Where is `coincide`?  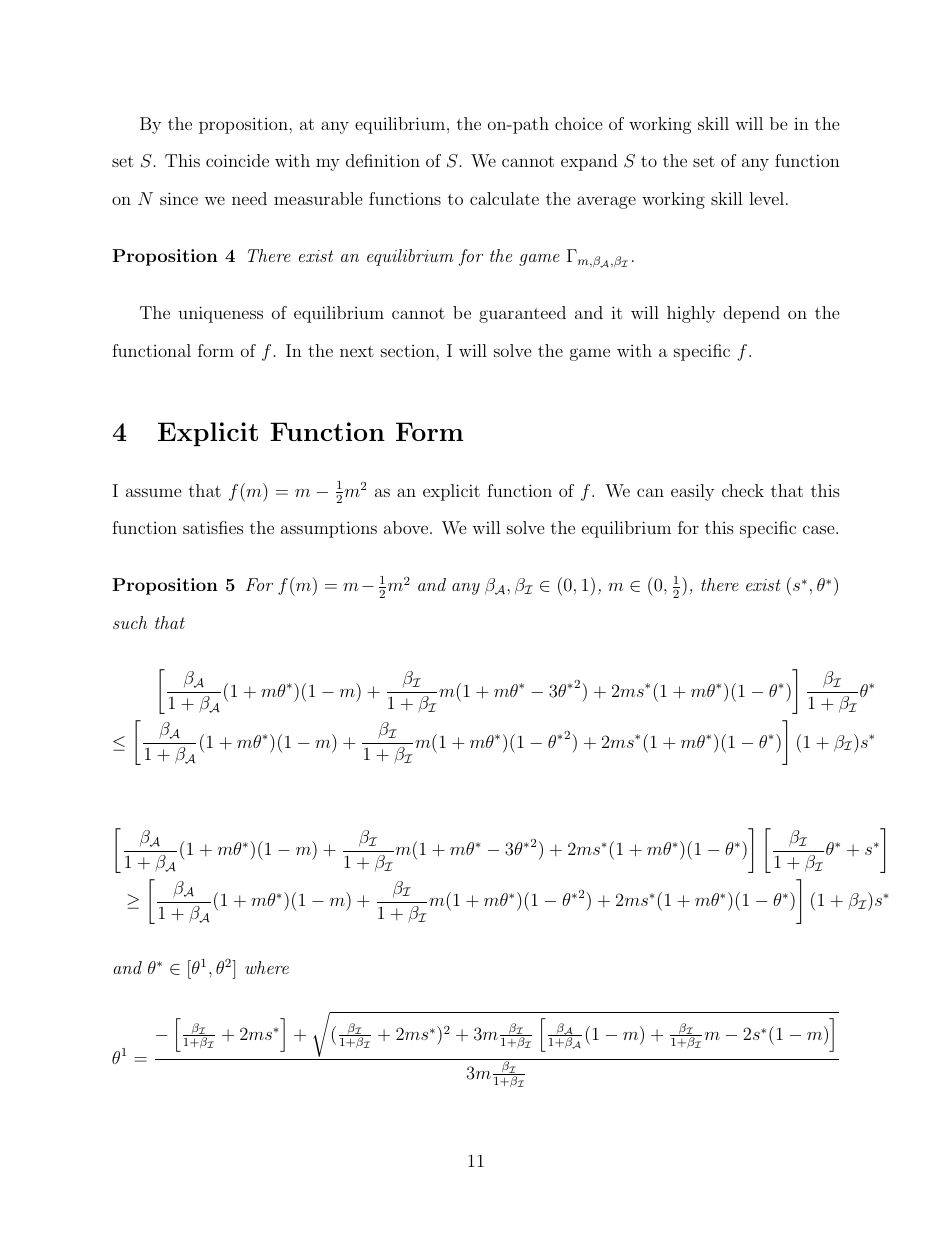
coincide is located at coordinates (237, 160).
